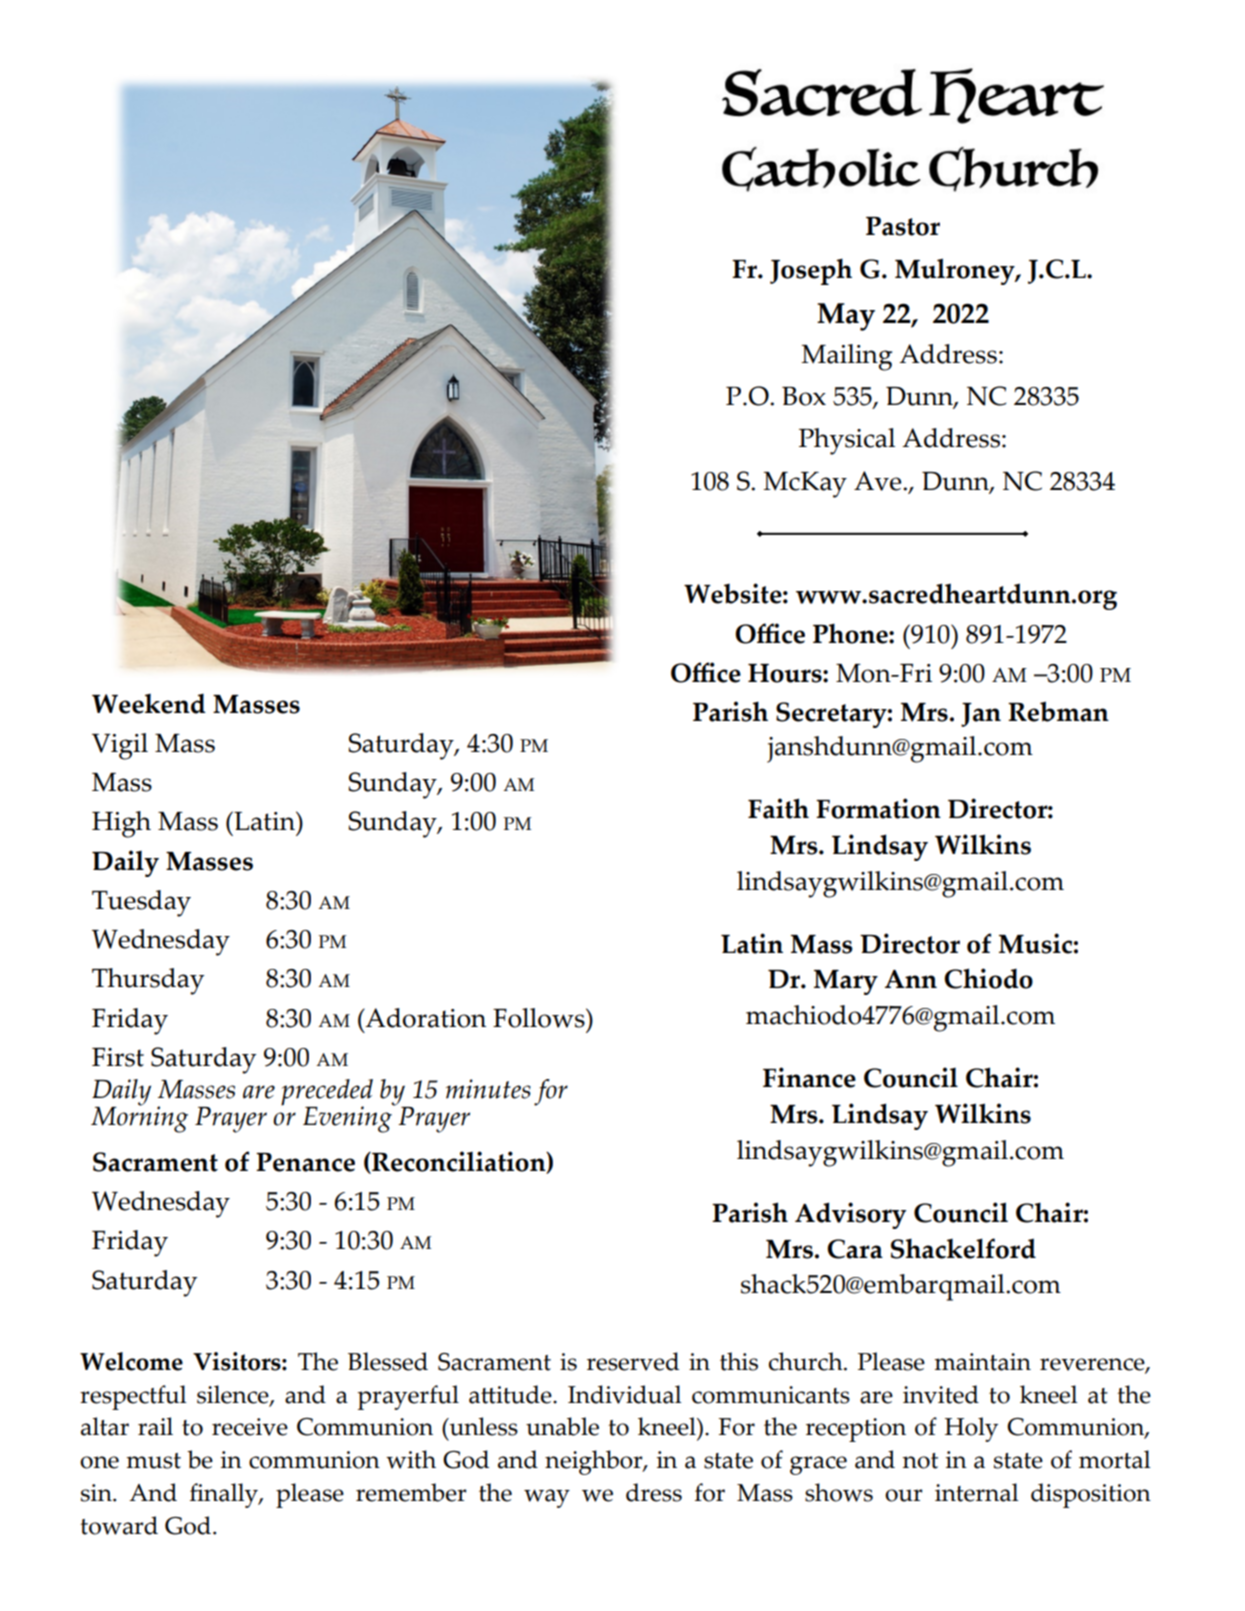 Image resolution: width=1245 pixels, height=1611 pixels. What do you see at coordinates (903, 226) in the screenshot?
I see `Pastor` at bounding box center [903, 226].
